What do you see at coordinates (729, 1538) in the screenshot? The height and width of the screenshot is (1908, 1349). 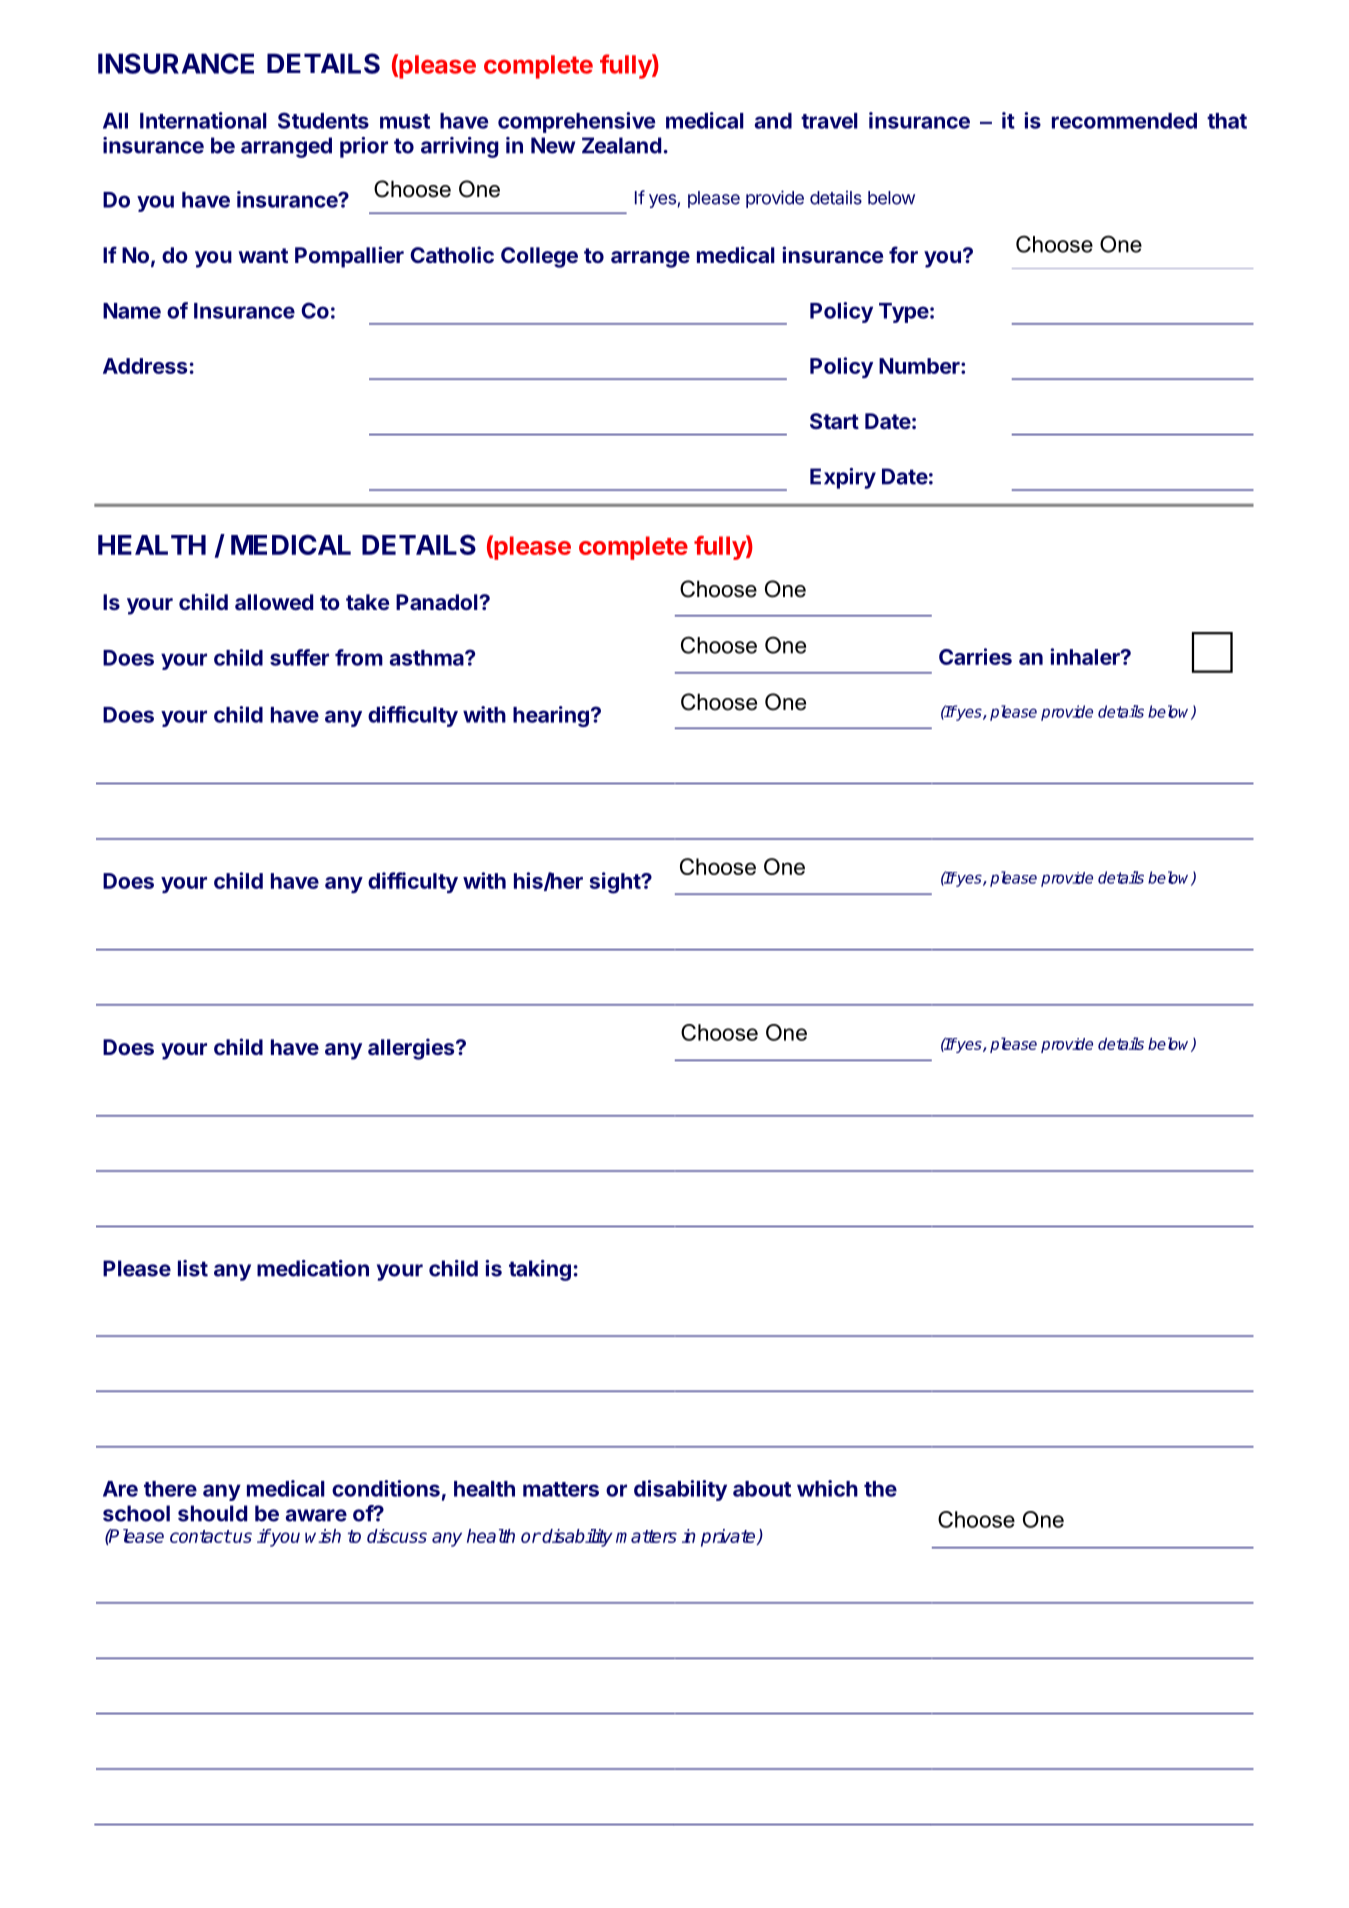 I see `private` at bounding box center [729, 1538].
